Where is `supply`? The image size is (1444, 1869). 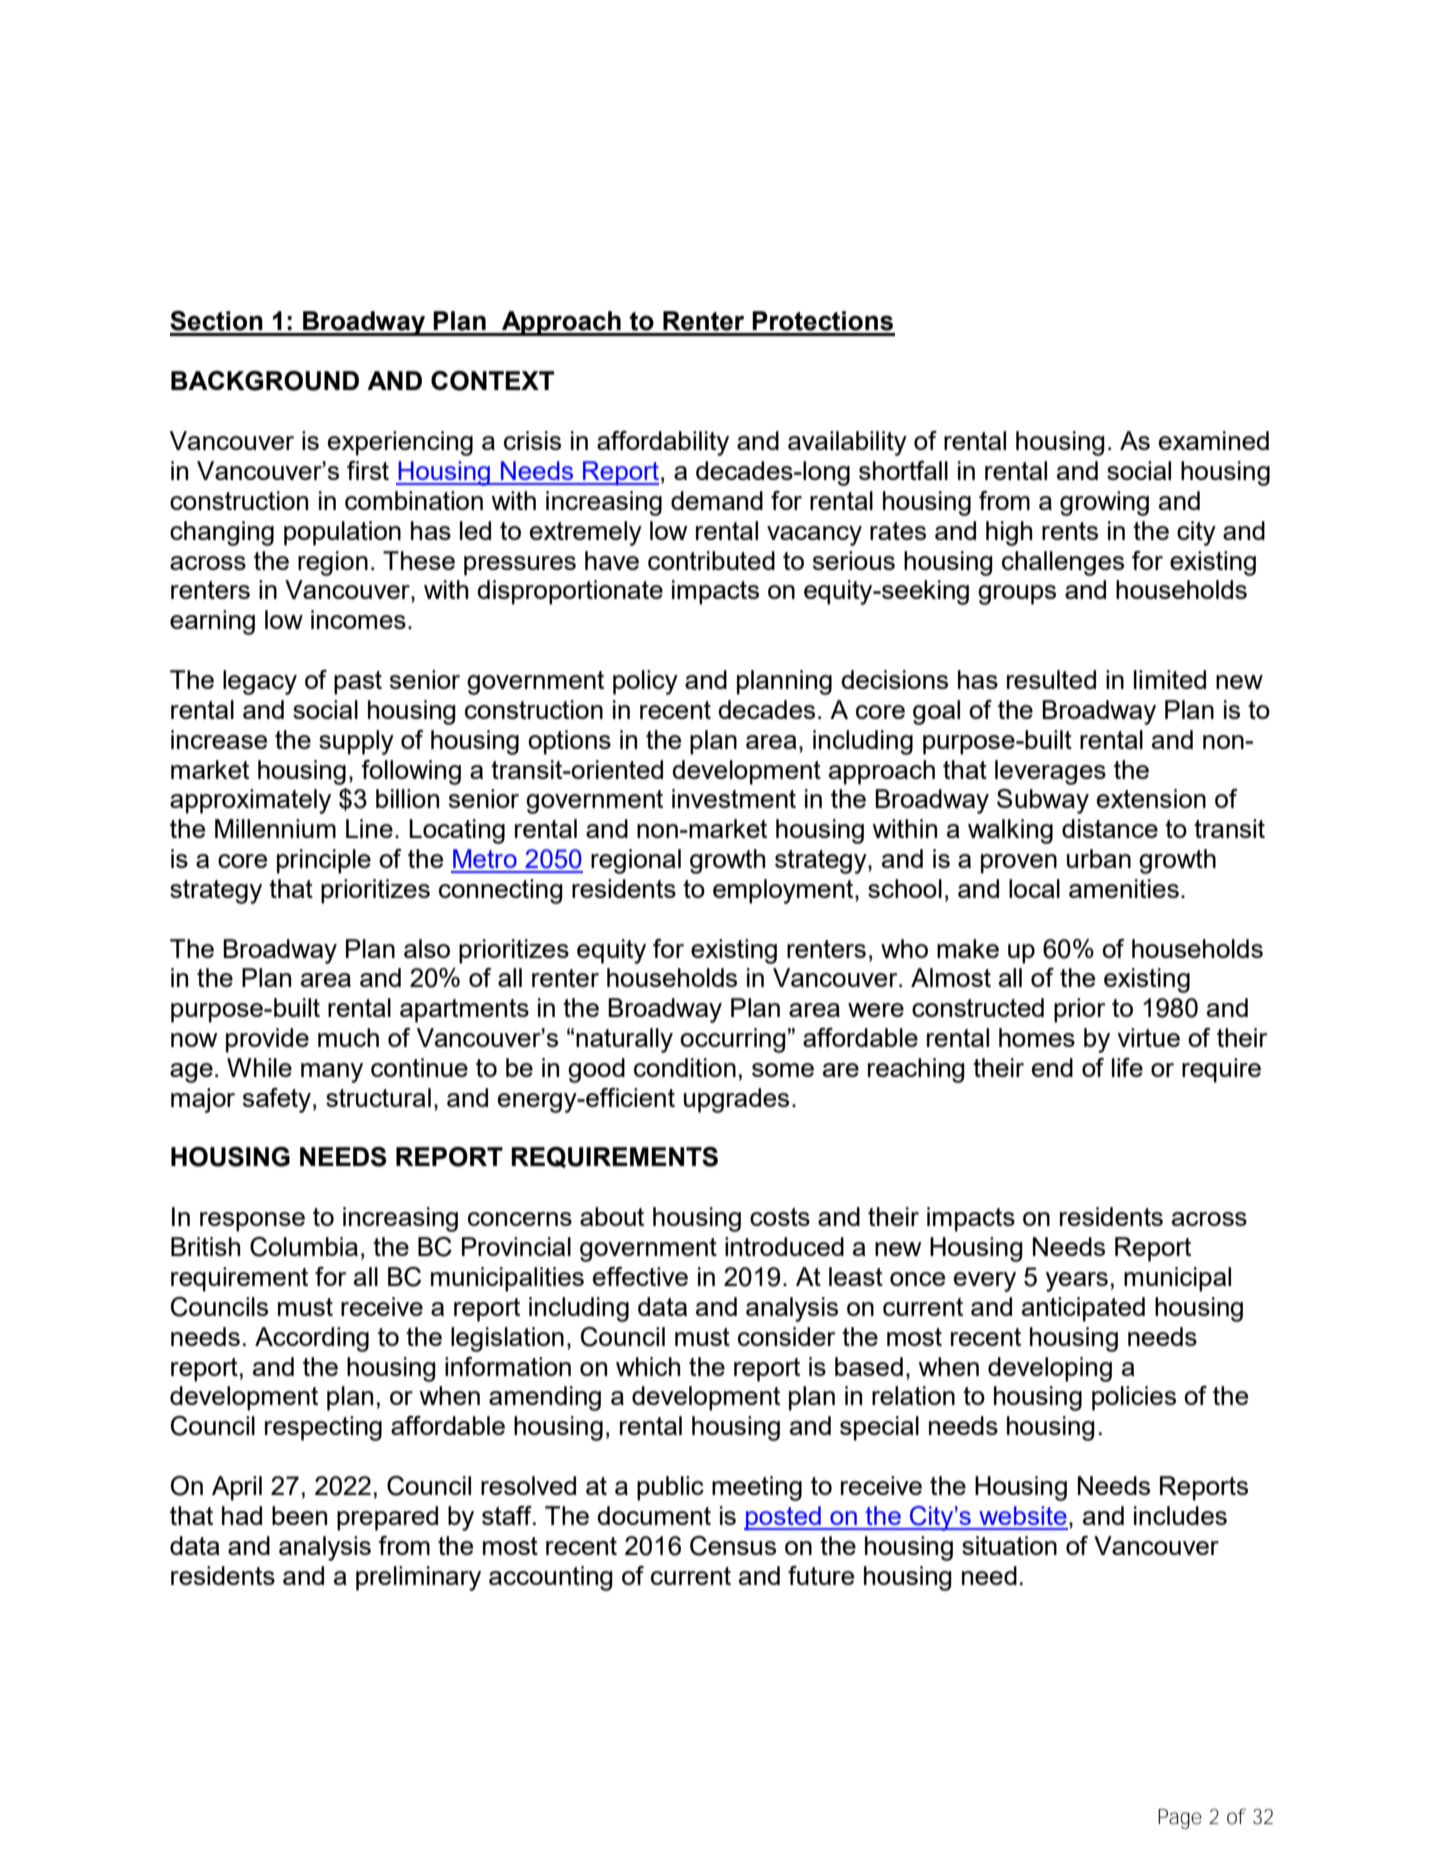
supply is located at coordinates (356, 742).
